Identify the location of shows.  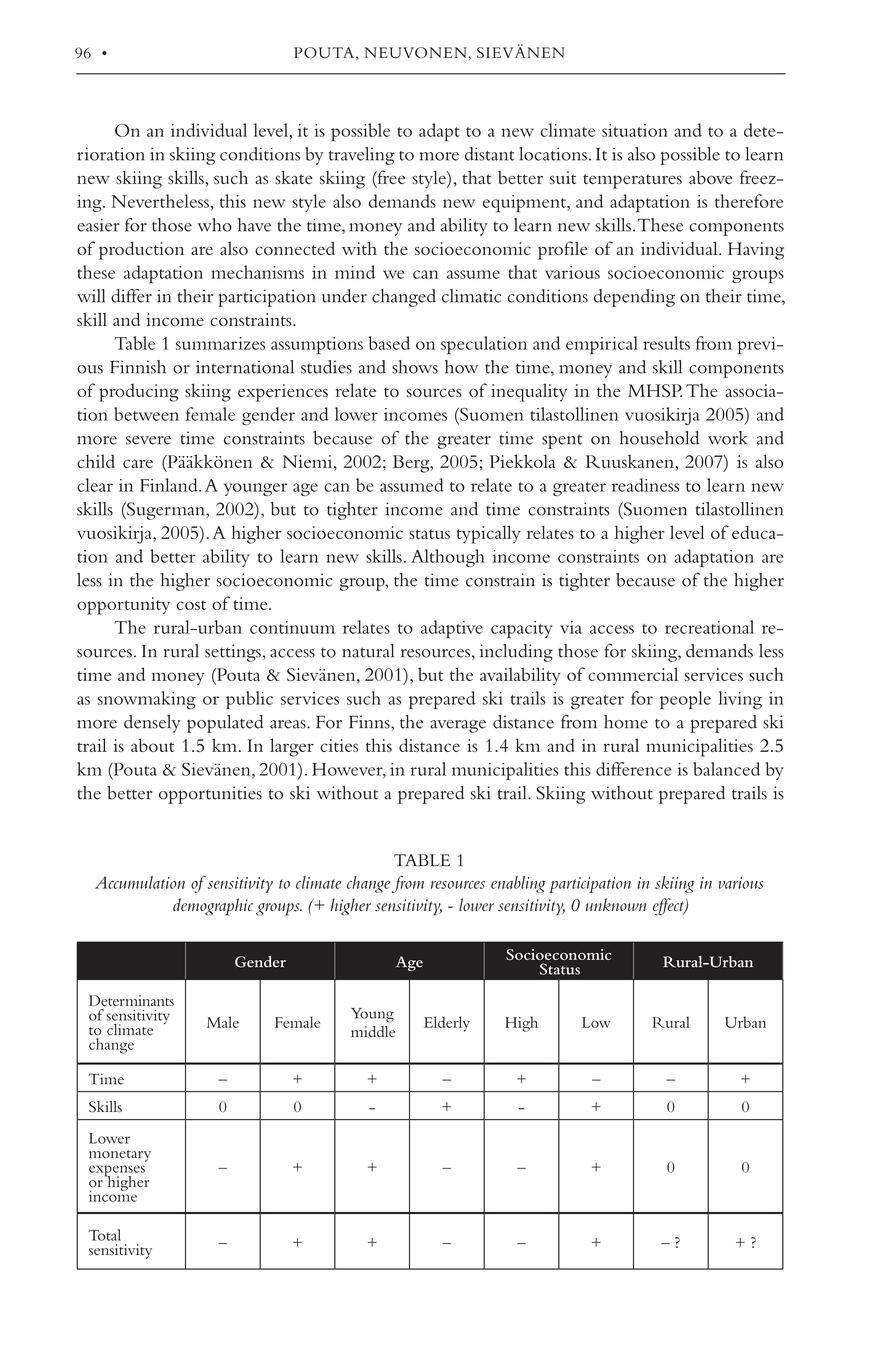
(415, 367).
